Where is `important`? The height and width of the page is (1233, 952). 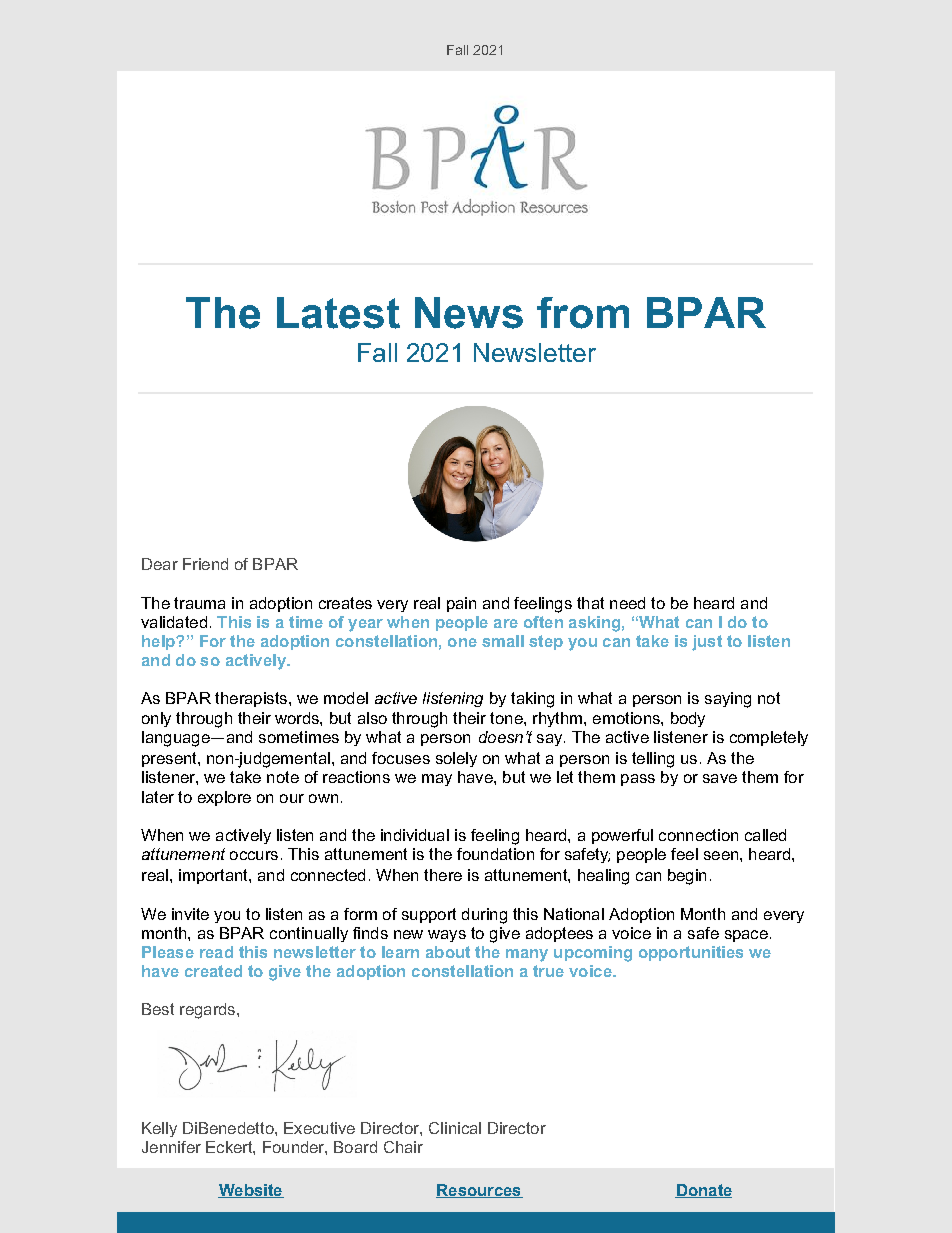
important is located at coordinates (214, 876).
